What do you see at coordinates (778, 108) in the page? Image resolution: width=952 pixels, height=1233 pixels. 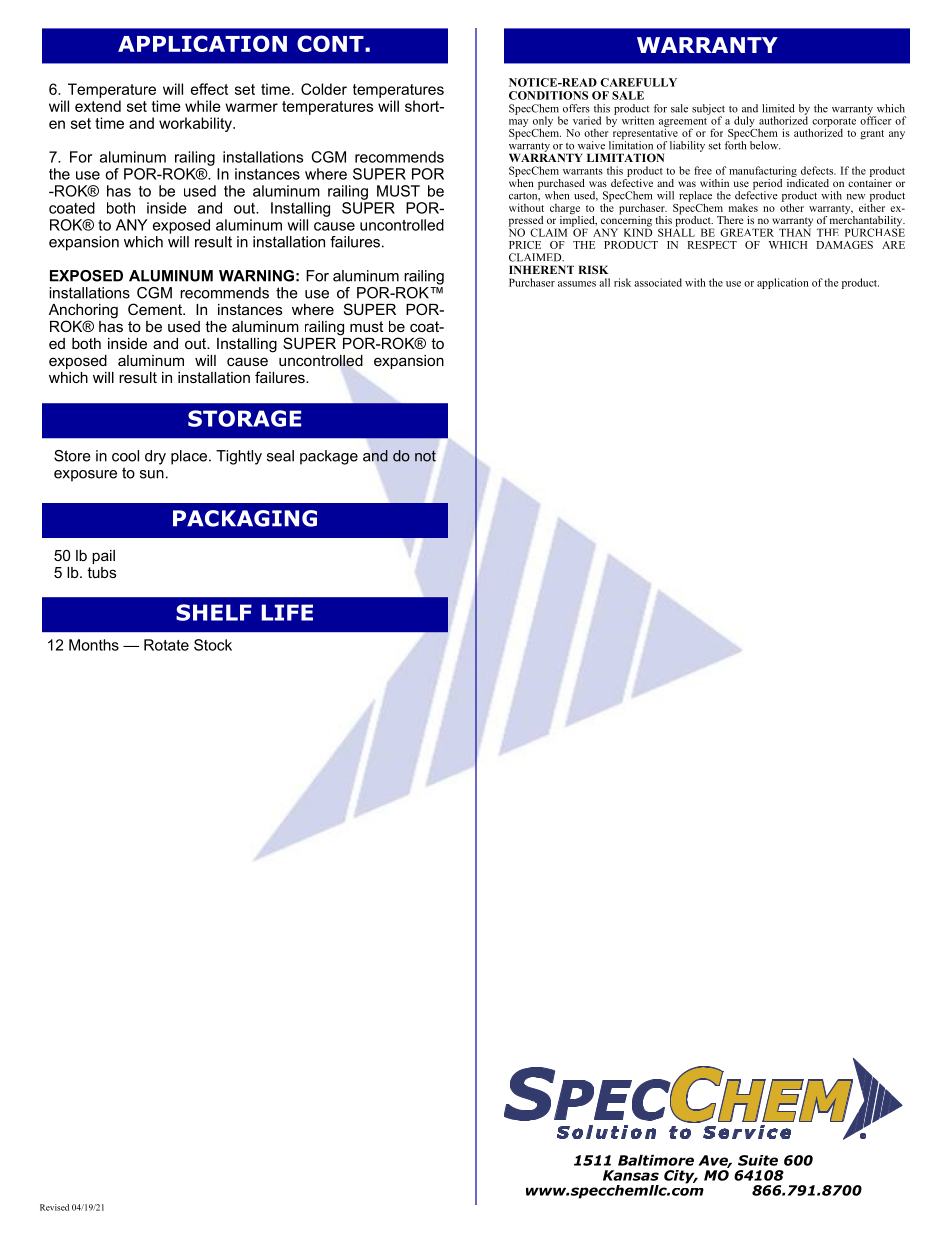 I see `limited` at bounding box center [778, 108].
